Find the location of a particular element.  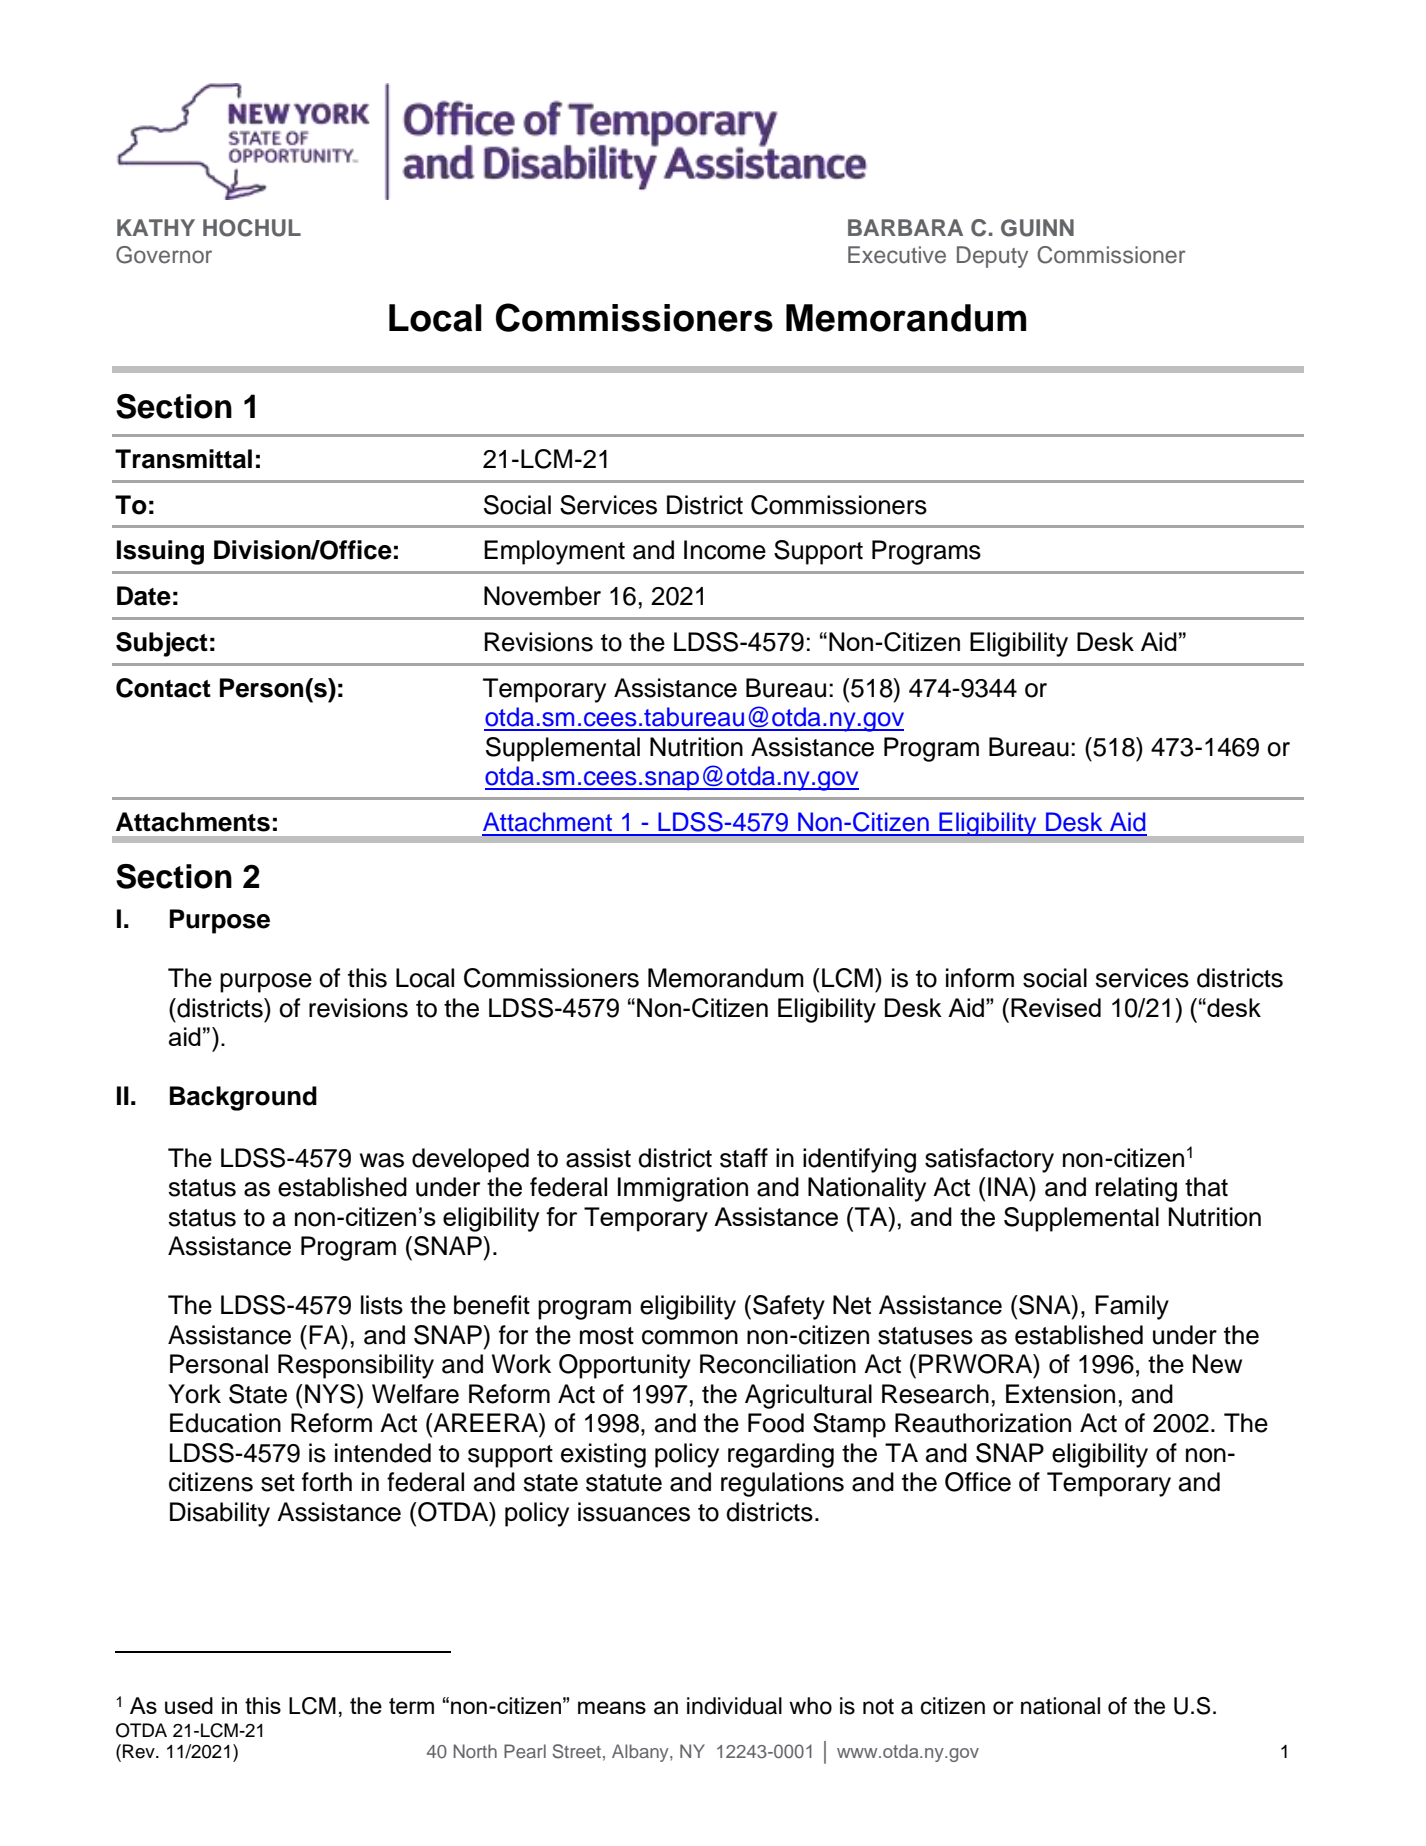

Governor is located at coordinates (164, 255).
